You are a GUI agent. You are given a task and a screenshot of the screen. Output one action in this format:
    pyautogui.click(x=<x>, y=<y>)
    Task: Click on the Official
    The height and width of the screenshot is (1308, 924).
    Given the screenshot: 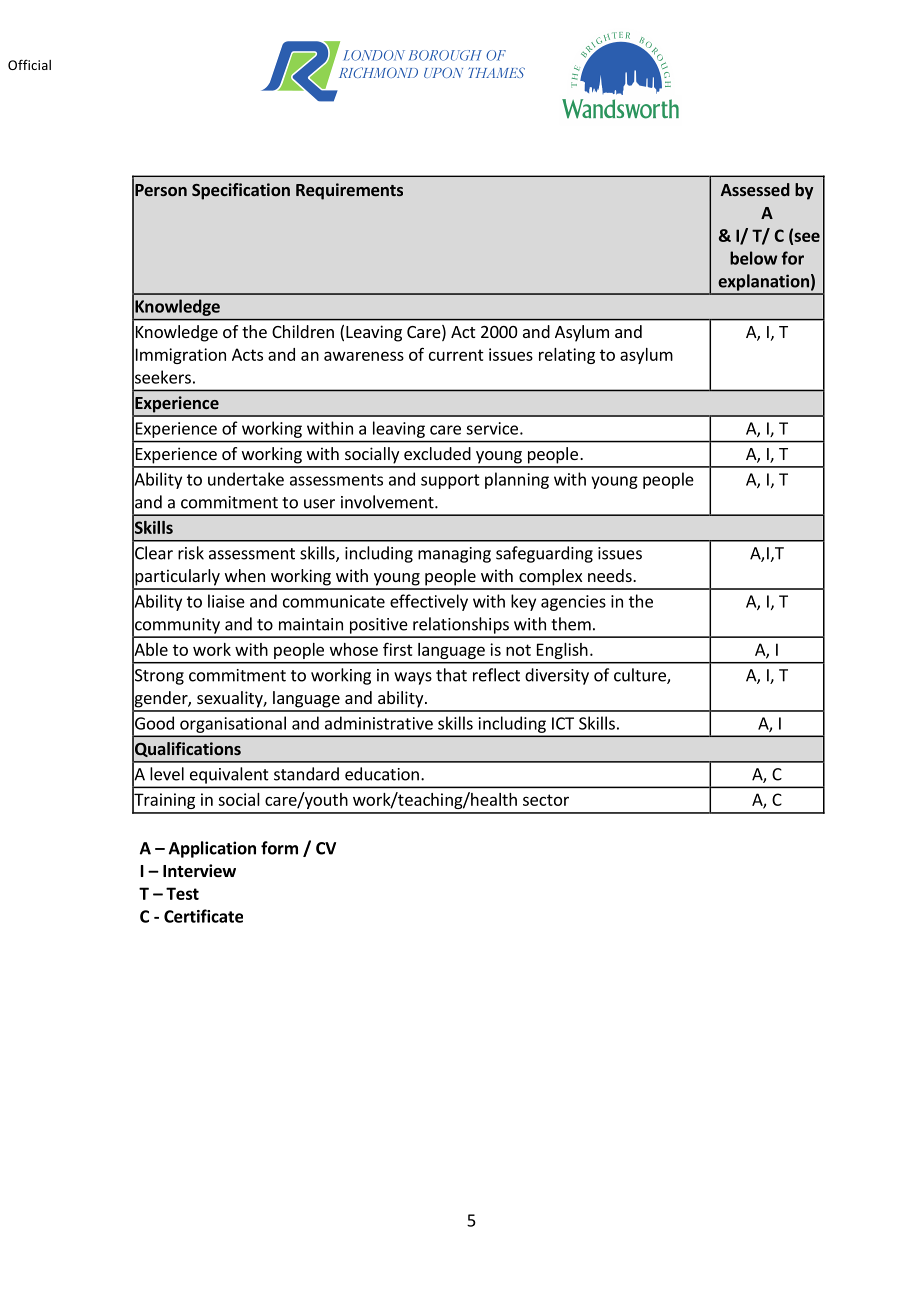 What is the action you would take?
    pyautogui.click(x=29, y=64)
